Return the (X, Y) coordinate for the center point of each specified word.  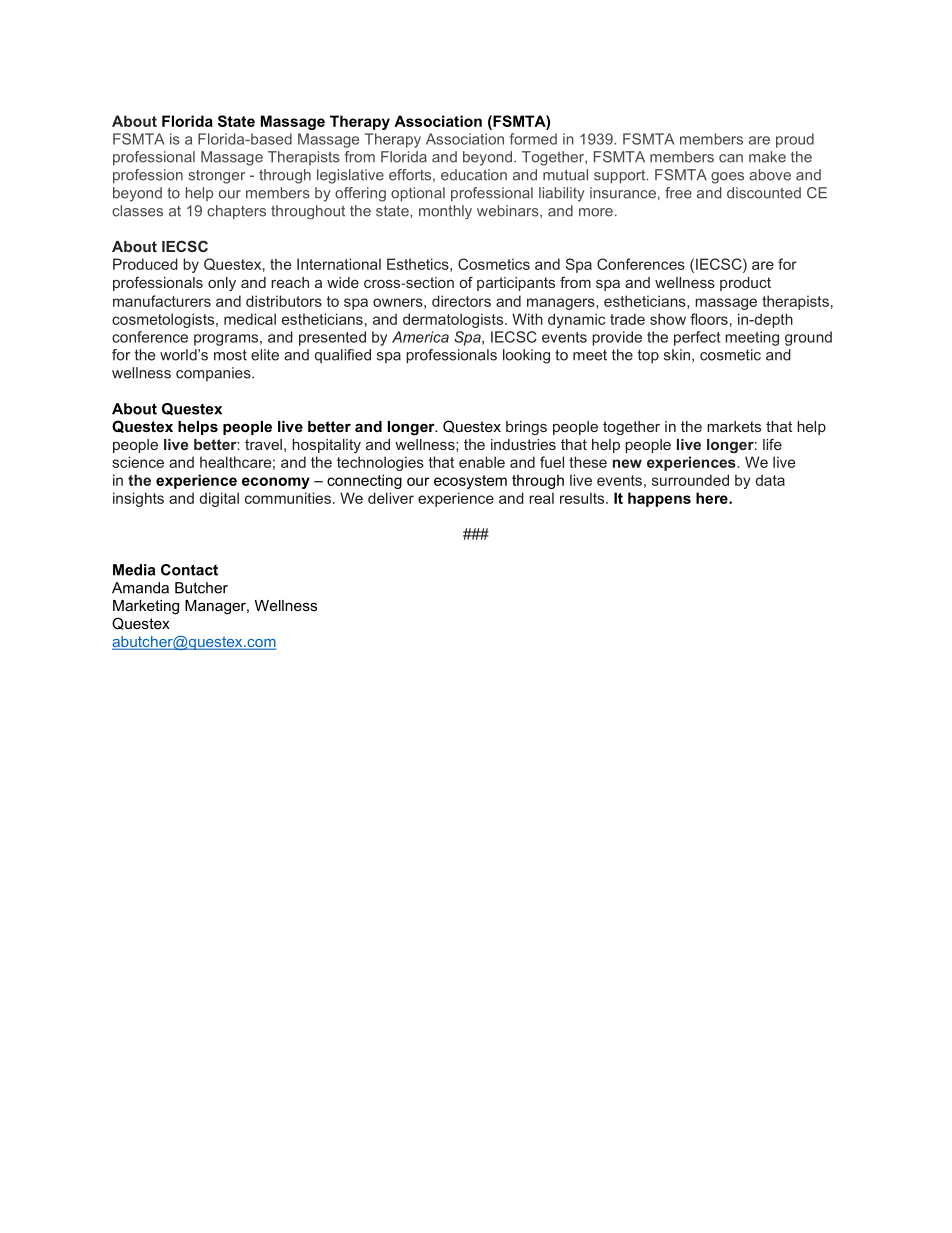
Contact (189, 570)
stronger (216, 177)
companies (214, 374)
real (541, 498)
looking (526, 356)
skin (678, 355)
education (474, 175)
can (731, 158)
